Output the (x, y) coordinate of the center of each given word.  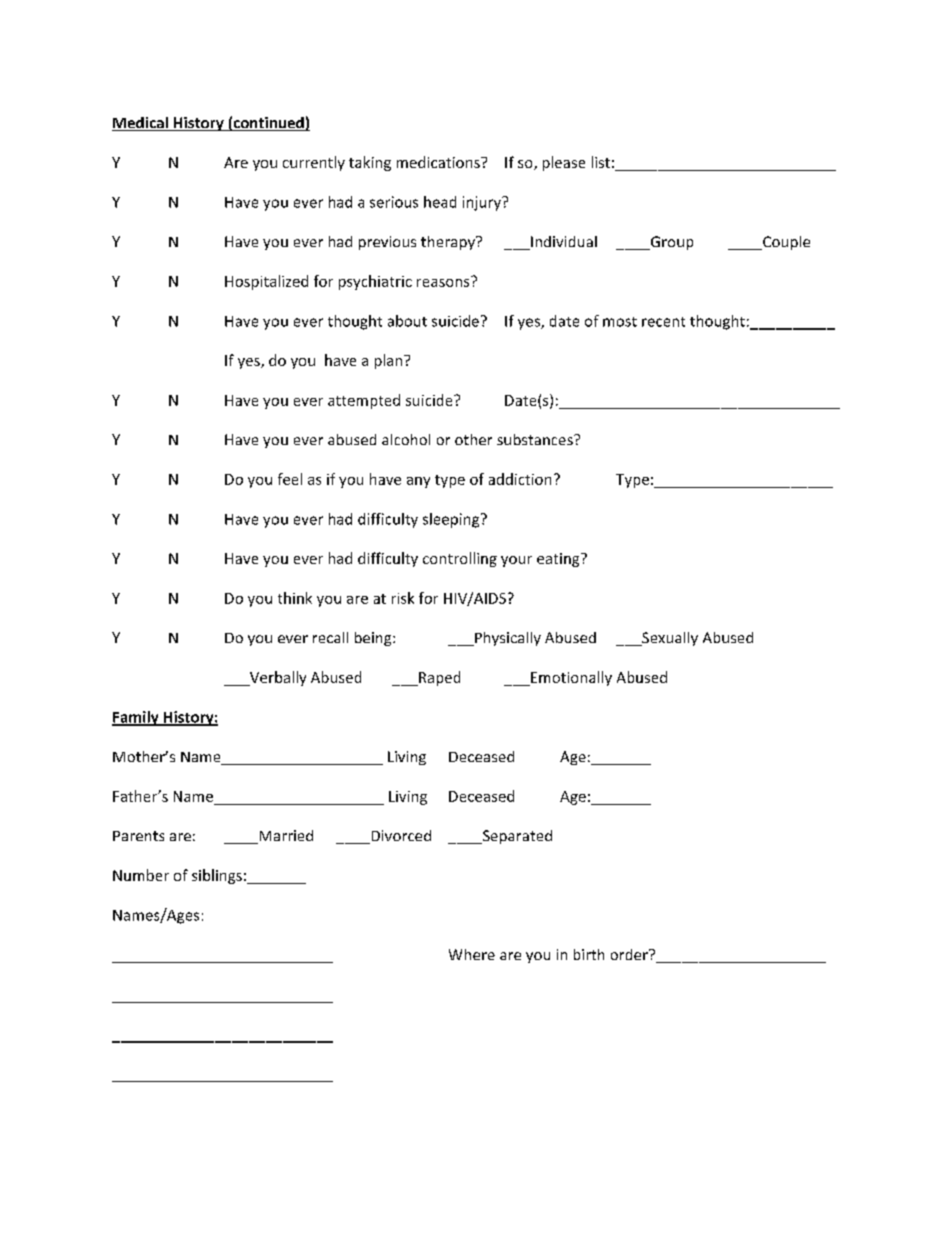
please (564, 163)
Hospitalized (266, 282)
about (407, 321)
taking (370, 163)
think (295, 598)
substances (536, 439)
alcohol (406, 439)
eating (559, 560)
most (620, 322)
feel (290, 479)
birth (589, 954)
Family (136, 718)
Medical (141, 124)
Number (141, 875)
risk (403, 598)
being (374, 639)
